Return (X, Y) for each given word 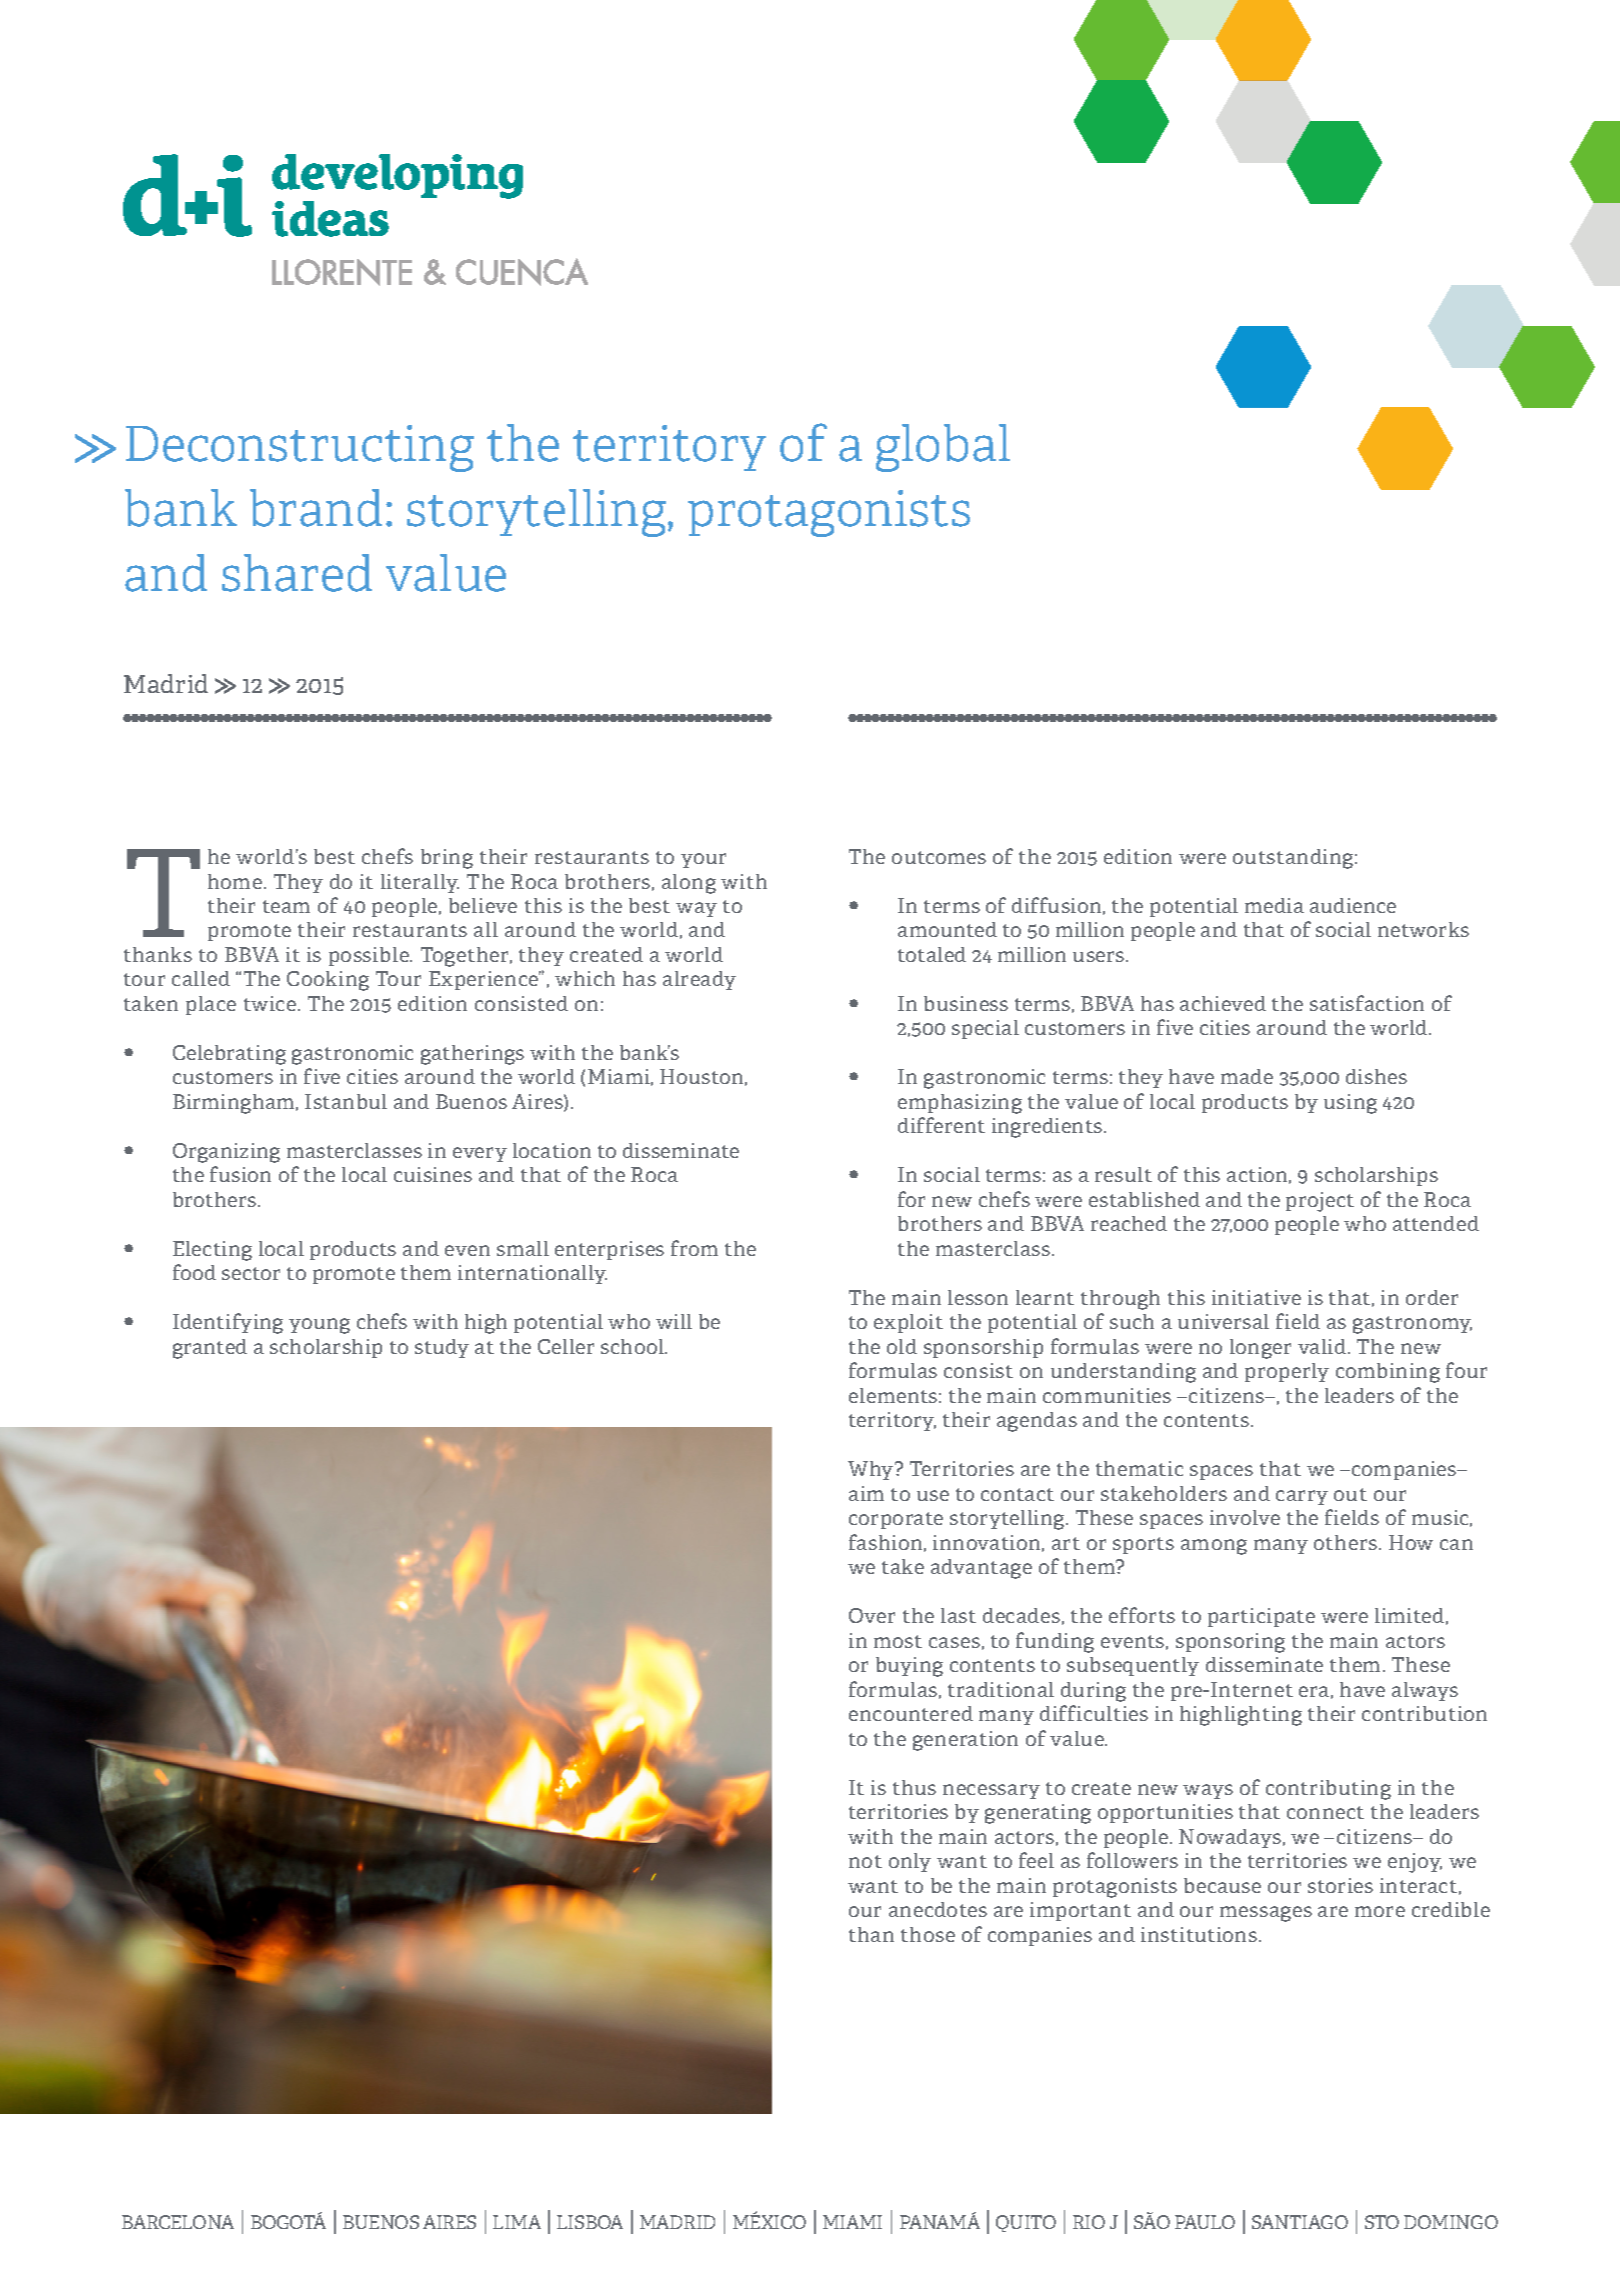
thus (914, 1787)
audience (1353, 905)
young (319, 1326)
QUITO (1026, 2223)
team (286, 906)
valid (1322, 1346)
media (1274, 905)
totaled (932, 954)
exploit (908, 1323)
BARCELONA (178, 2222)
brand (316, 508)
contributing (1328, 1790)
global (943, 448)
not (865, 1861)
